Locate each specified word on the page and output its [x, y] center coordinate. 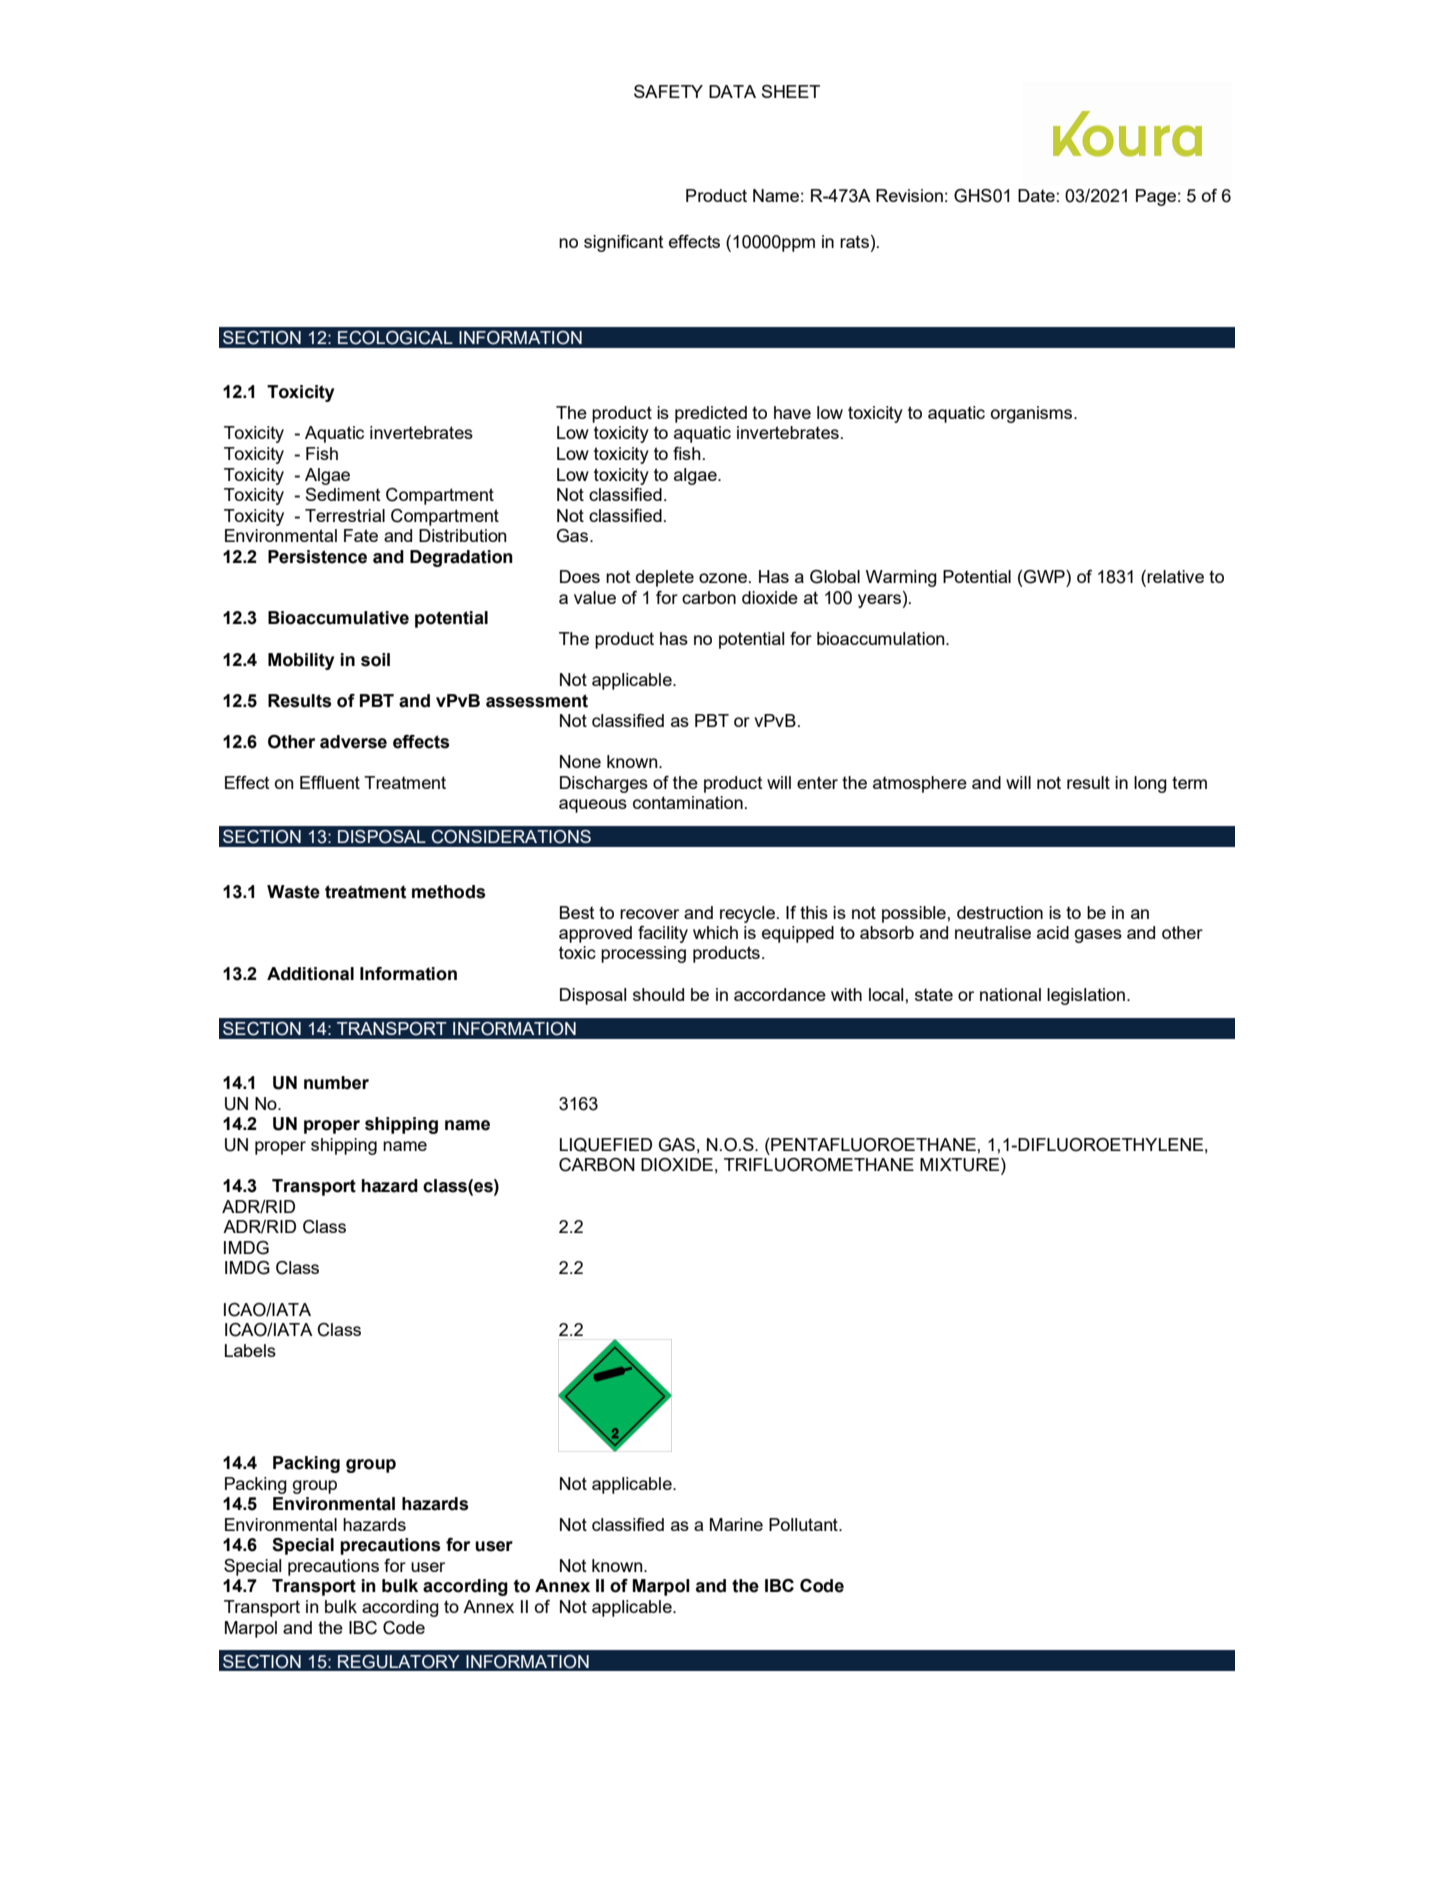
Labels [250, 1350]
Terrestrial [345, 515]
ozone [724, 578]
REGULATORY [399, 1662]
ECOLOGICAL [395, 338]
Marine [736, 1524]
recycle [747, 914]
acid [1053, 932]
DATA [732, 91]
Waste [293, 892]
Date [1036, 195]
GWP [1045, 577]
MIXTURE [961, 1166]
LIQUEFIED [606, 1145]
